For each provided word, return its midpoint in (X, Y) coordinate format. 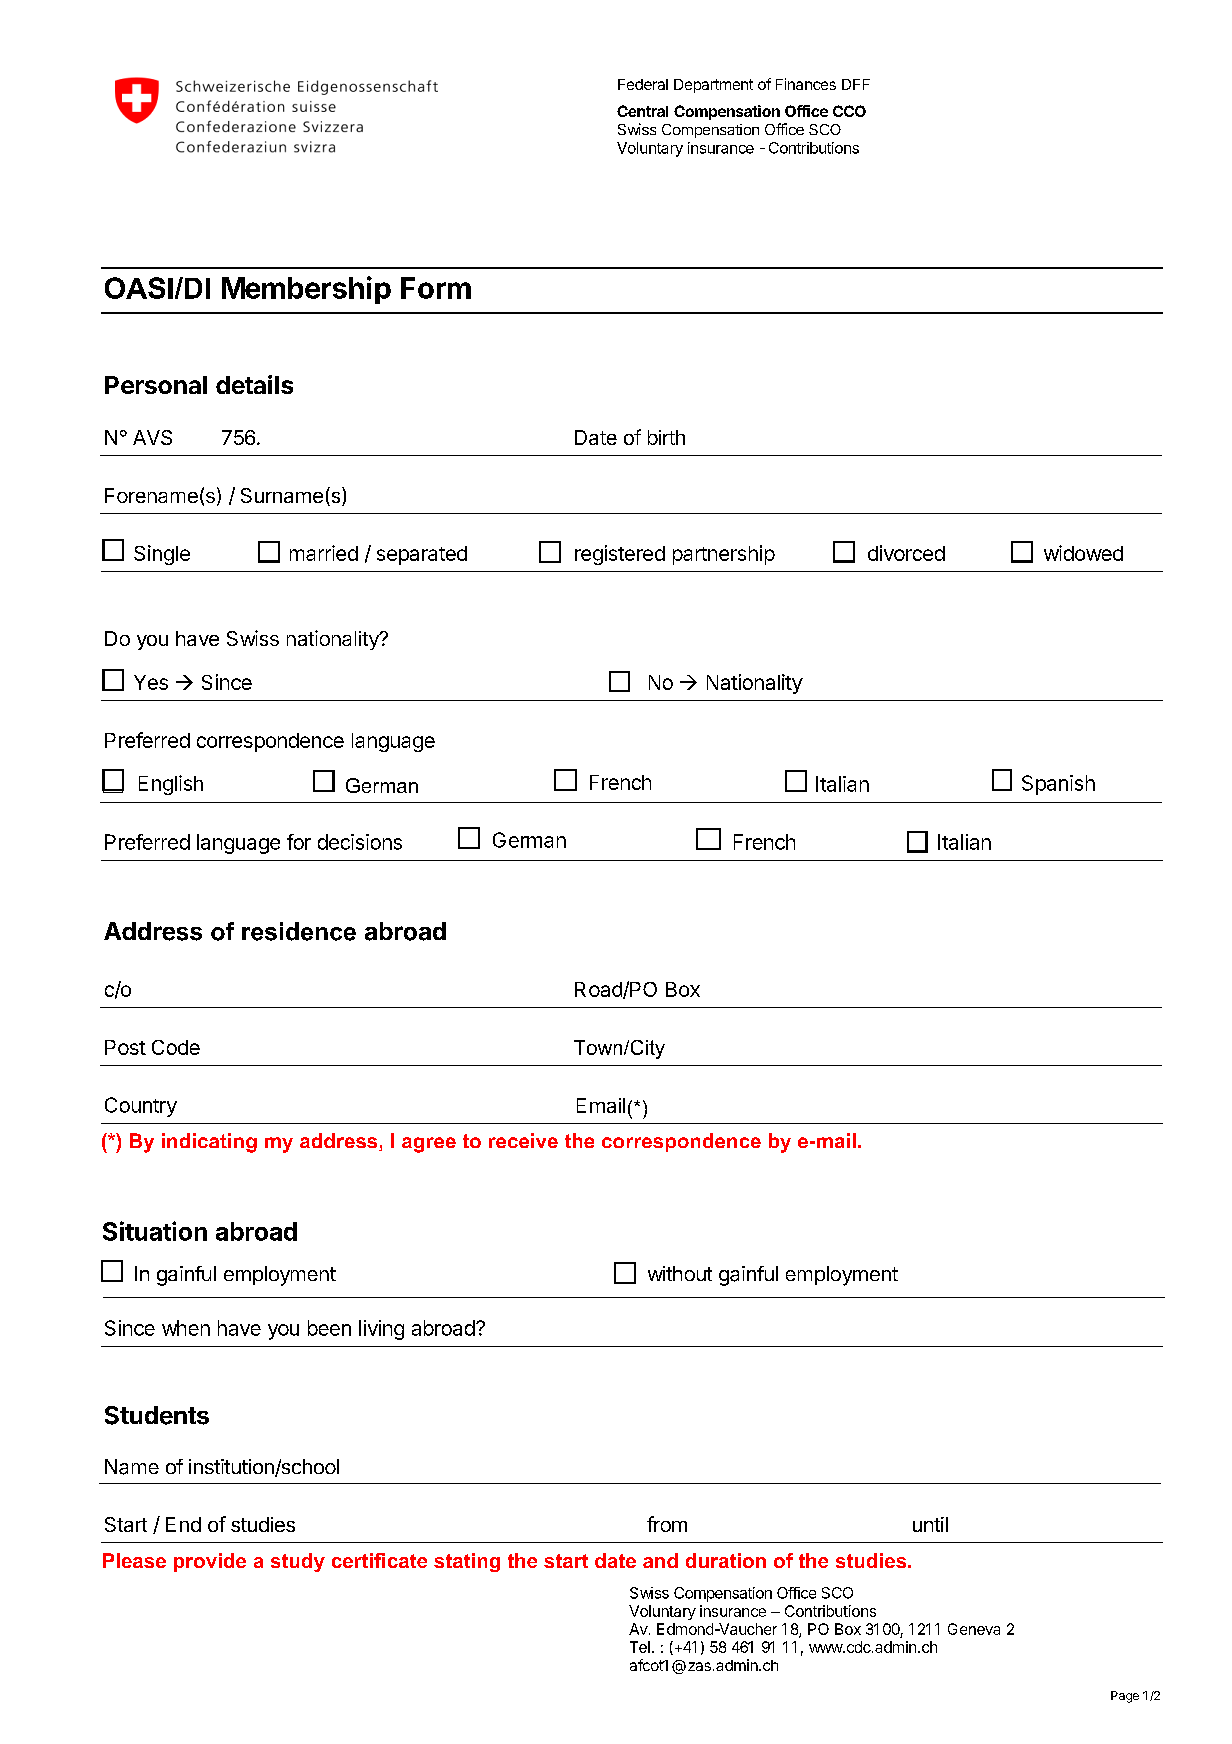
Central (642, 111)
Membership (306, 290)
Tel (640, 1647)
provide (210, 1562)
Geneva (974, 1629)
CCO (849, 111)
